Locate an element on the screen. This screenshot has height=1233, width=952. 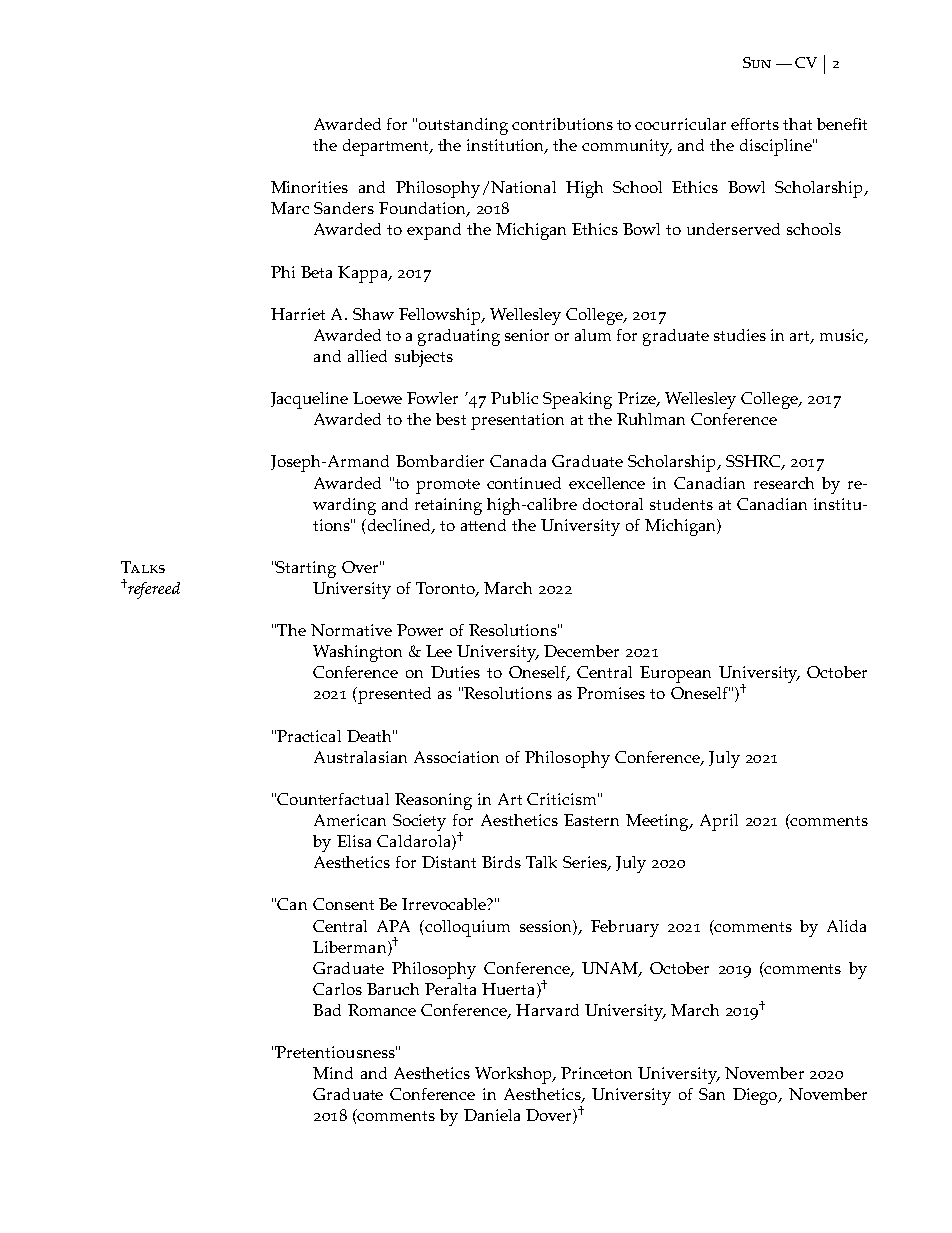
Workshop is located at coordinates (514, 1075).
